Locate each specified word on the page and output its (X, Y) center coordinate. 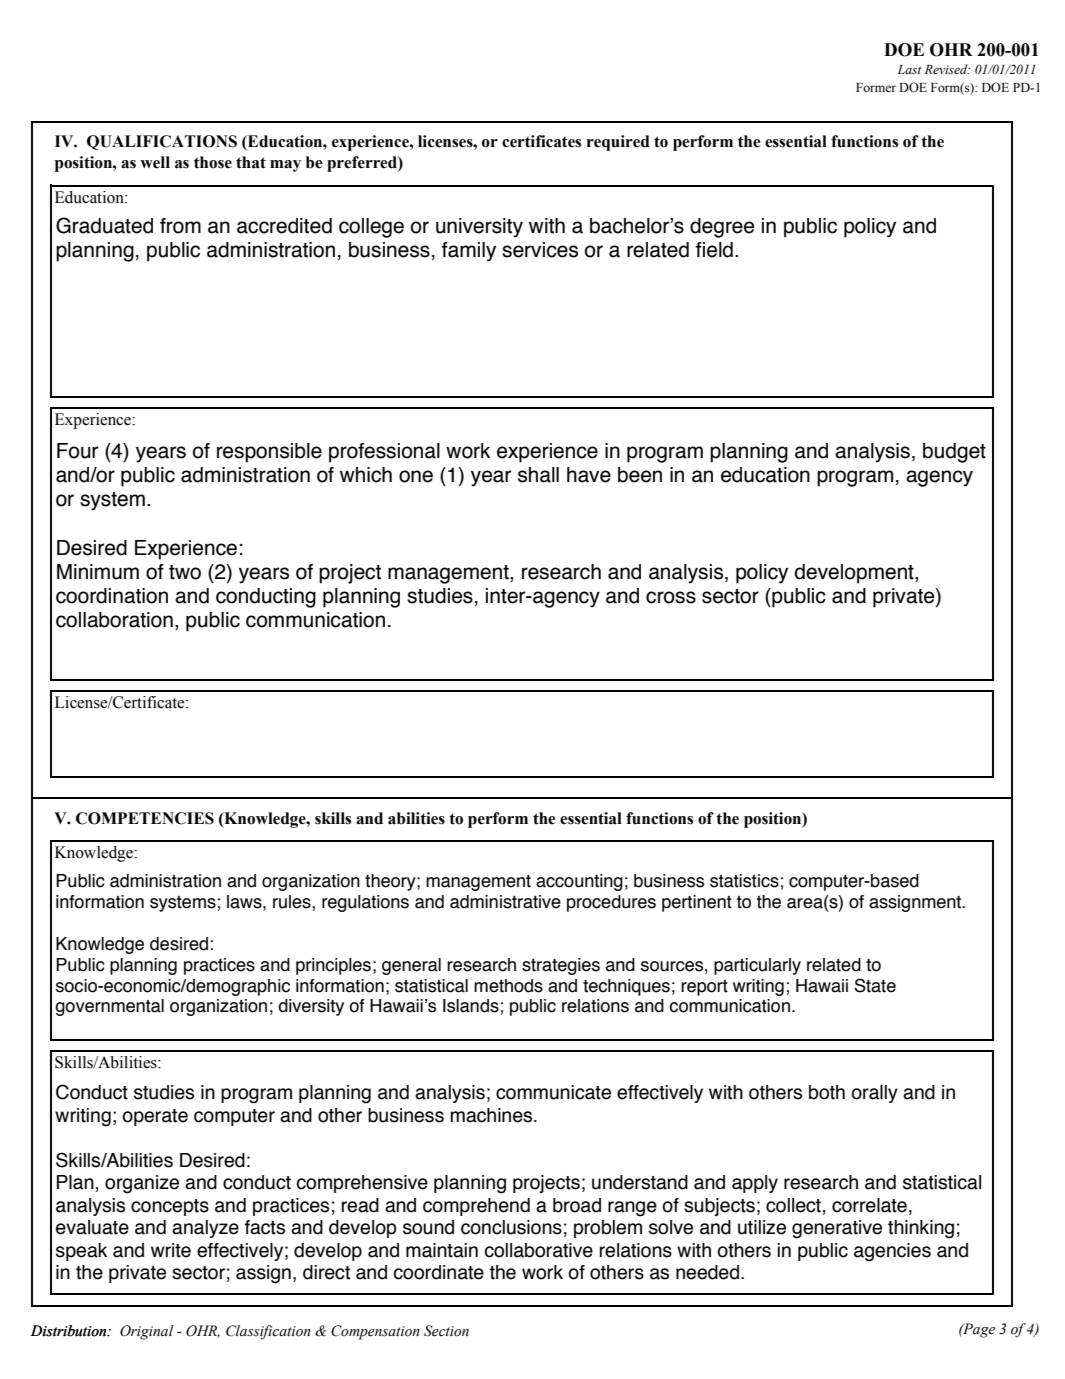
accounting (579, 882)
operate (155, 1117)
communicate (553, 1092)
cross (671, 597)
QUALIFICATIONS (162, 142)
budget (954, 453)
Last (909, 69)
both (827, 1092)
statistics (744, 881)
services (540, 250)
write (171, 1250)
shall (538, 475)
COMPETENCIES (145, 818)
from (180, 226)
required (618, 143)
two (185, 572)
